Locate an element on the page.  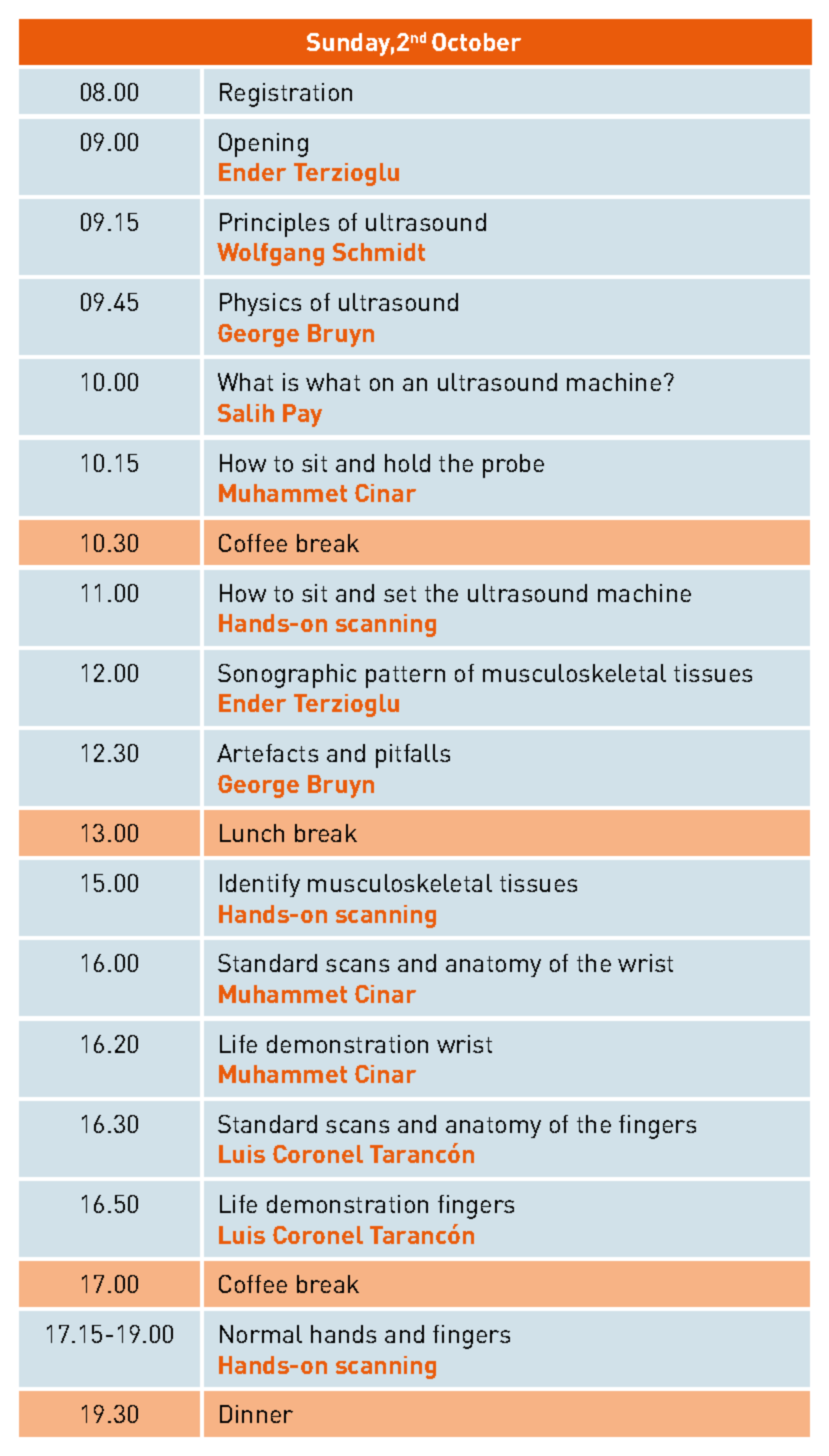
October is located at coordinates (476, 42).
